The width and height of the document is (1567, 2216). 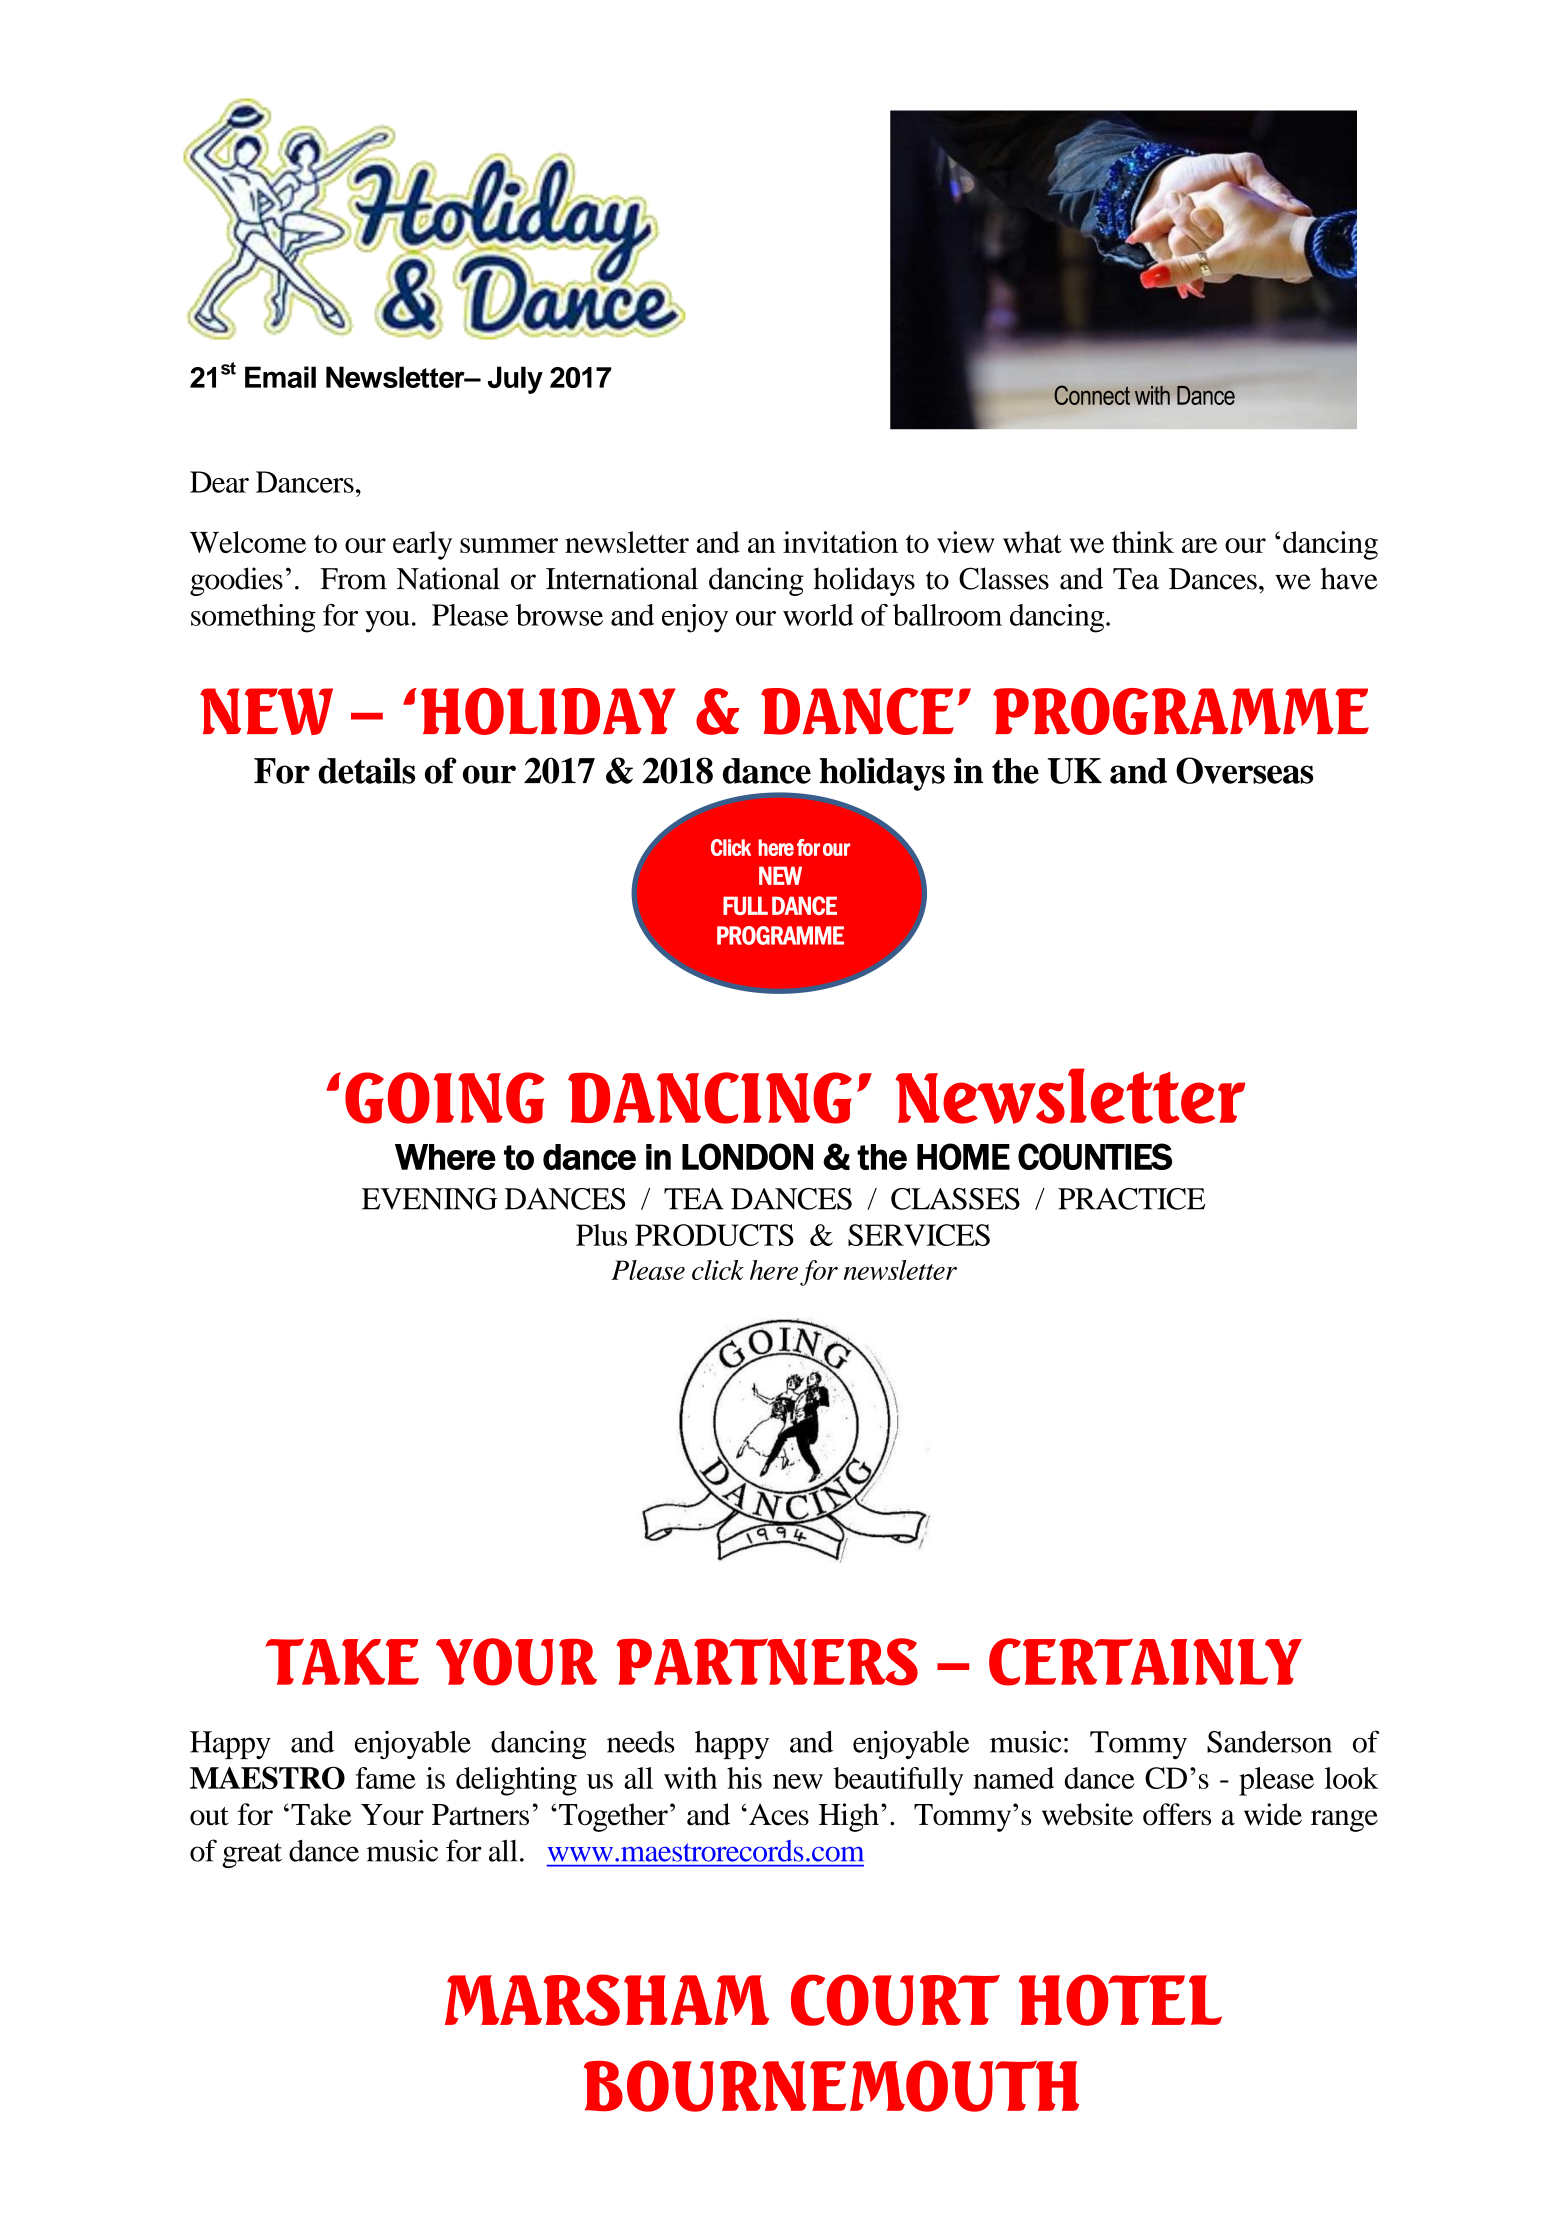 I want to click on great, so click(x=252, y=1855).
